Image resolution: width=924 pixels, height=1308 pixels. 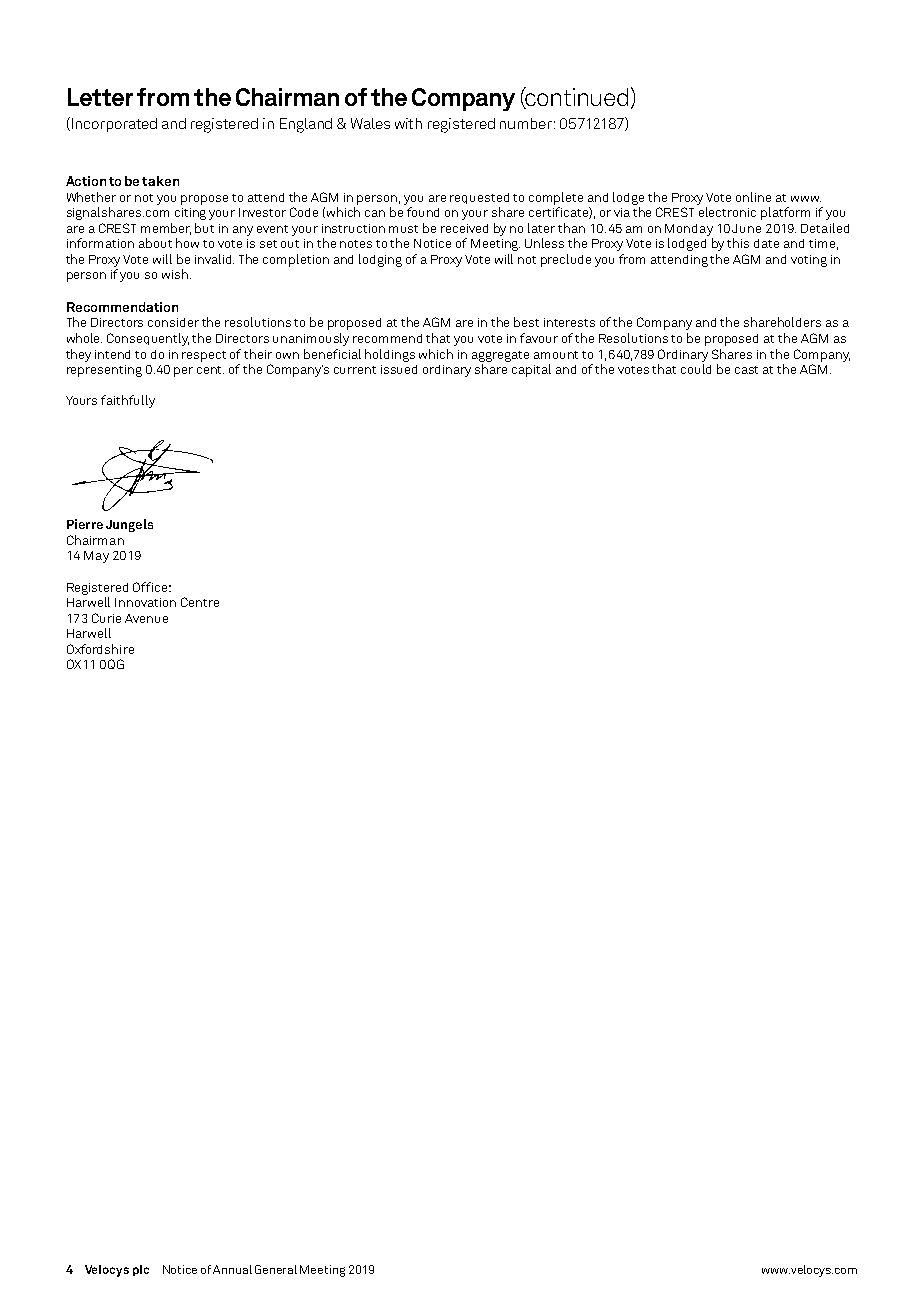 I want to click on Incorporated, so click(x=113, y=124).
